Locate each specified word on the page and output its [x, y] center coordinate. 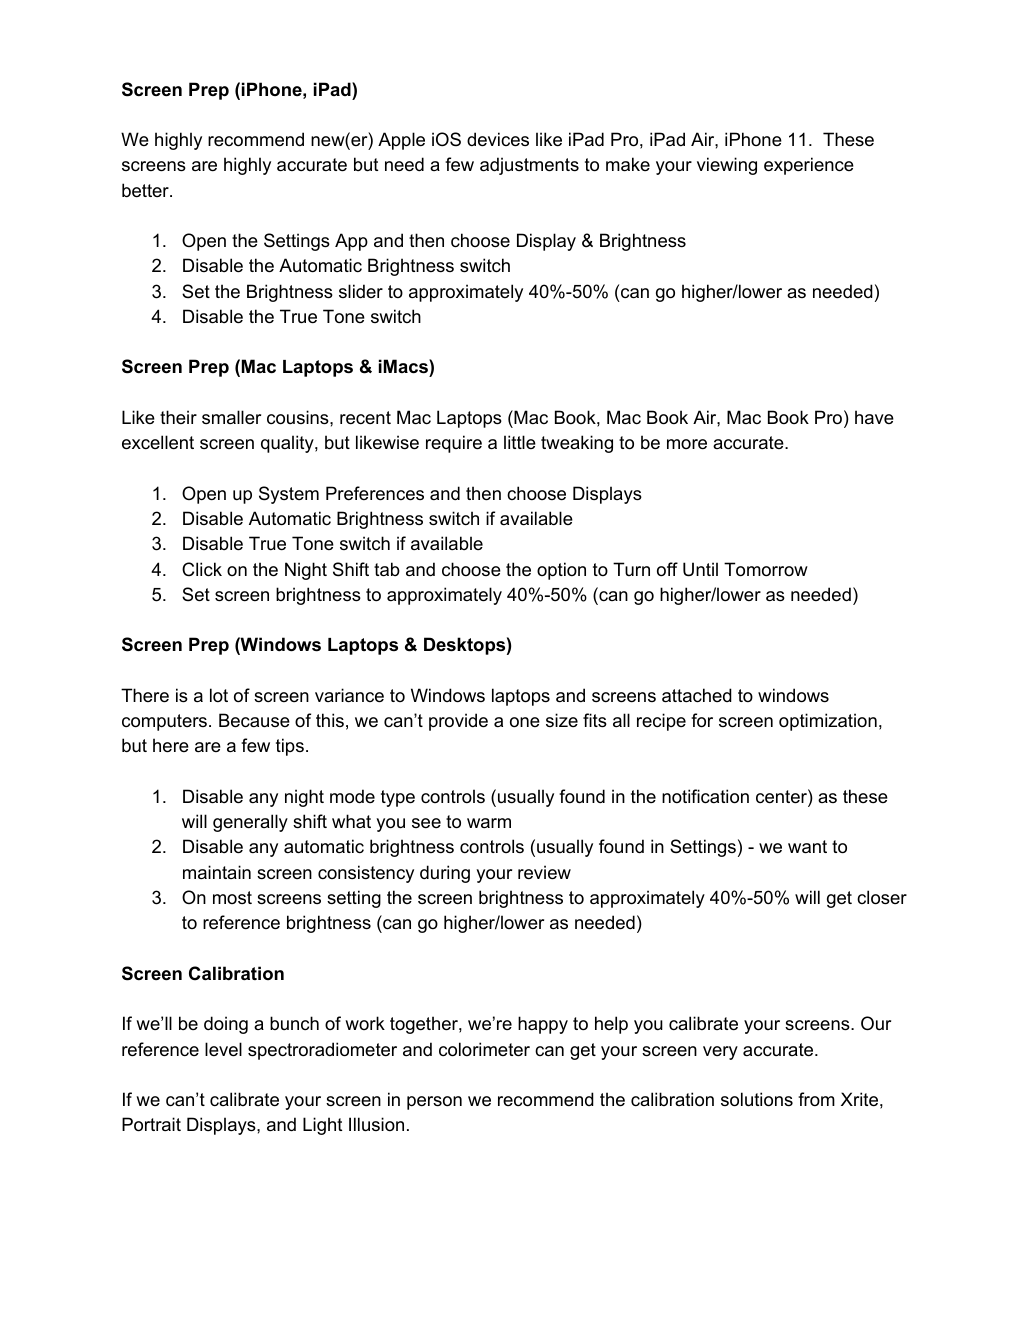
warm [489, 823]
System [289, 495]
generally [250, 823]
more [687, 444]
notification [705, 796]
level [223, 1049]
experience [809, 166]
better [146, 190]
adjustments [529, 166]
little [520, 442]
